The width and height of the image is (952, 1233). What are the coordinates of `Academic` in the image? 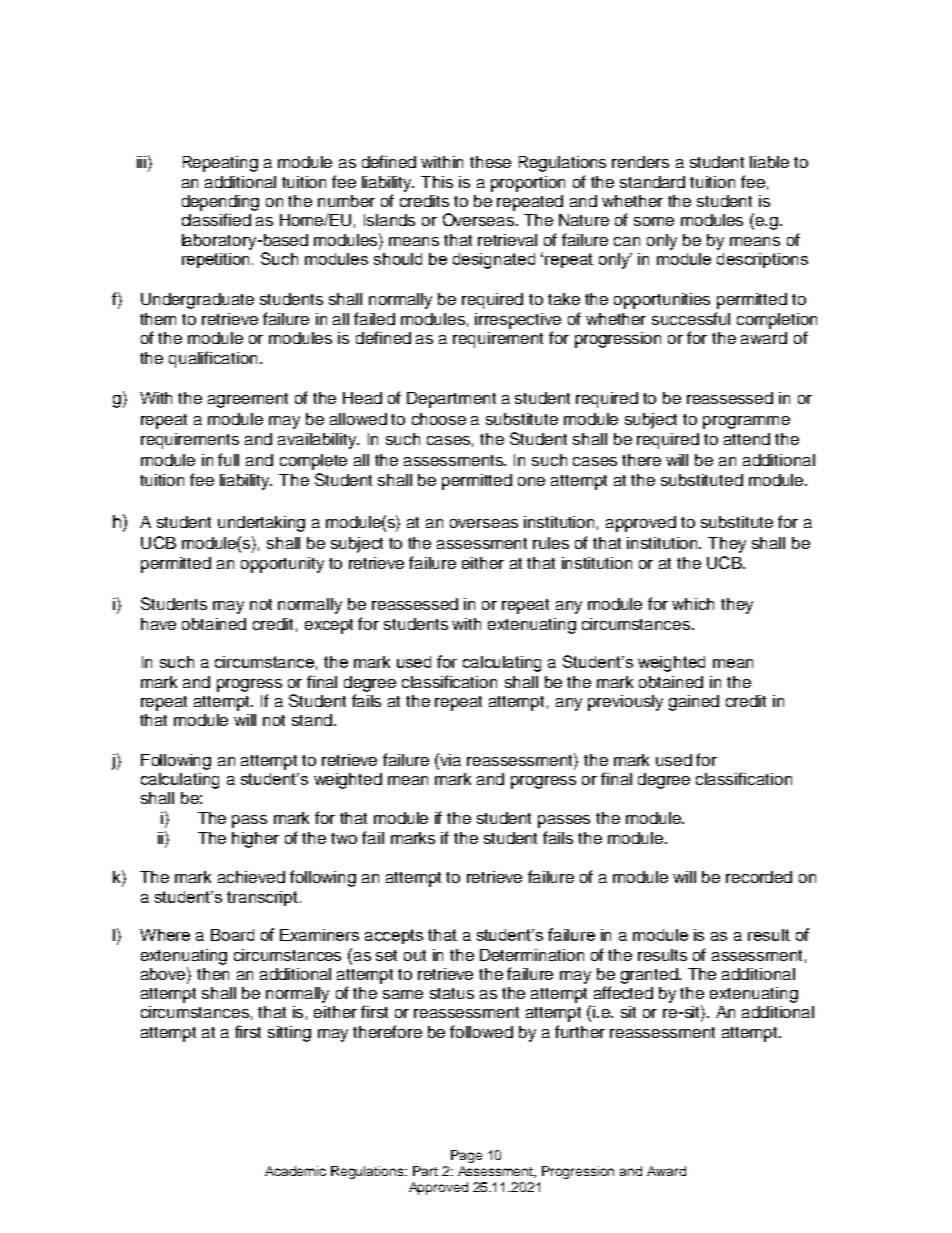 It's located at (295, 1171).
